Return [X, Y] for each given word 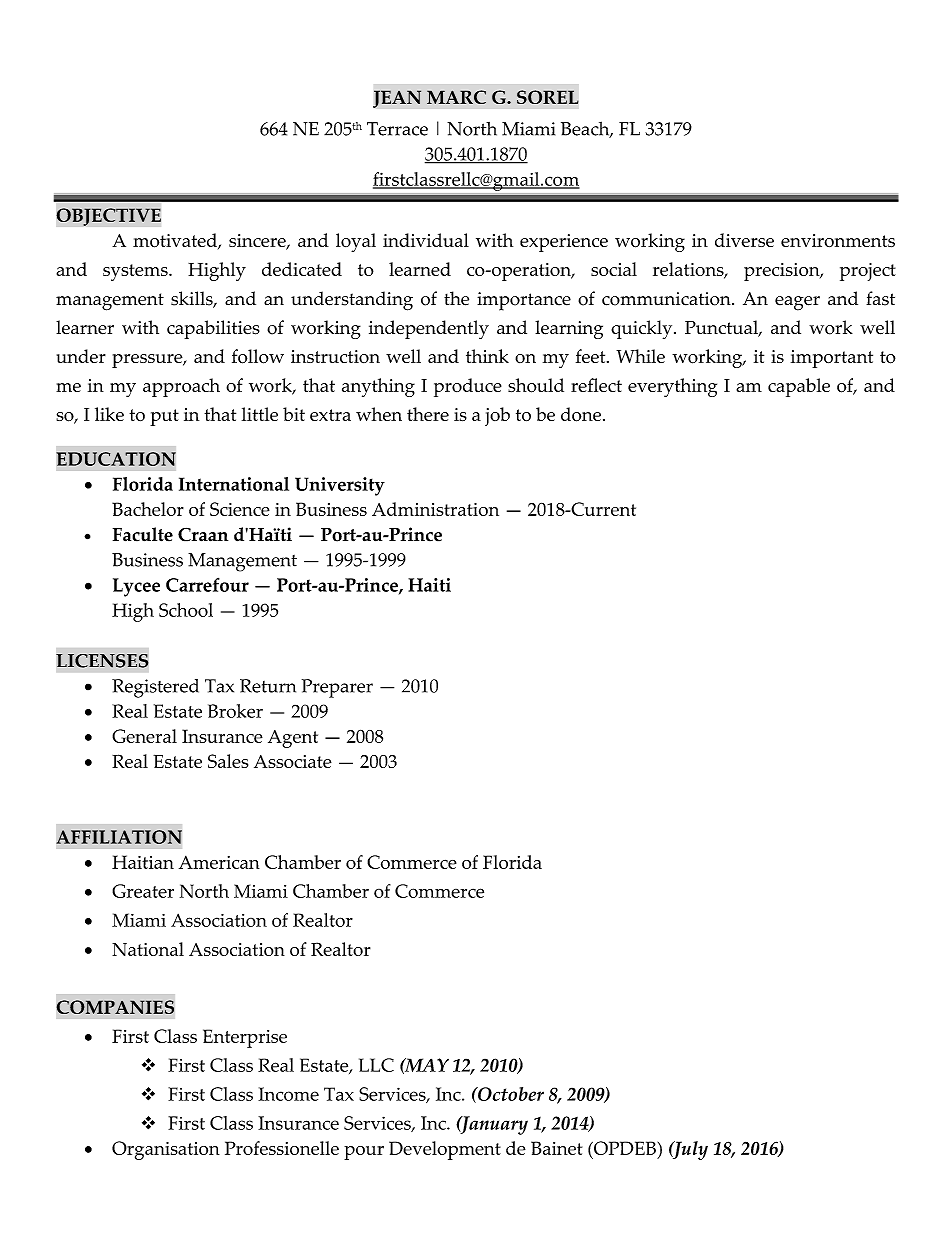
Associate [293, 761]
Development [445, 1150]
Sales [228, 761]
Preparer [337, 688]
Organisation [166, 1150]
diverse [744, 240]
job [497, 416]
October [510, 1094]
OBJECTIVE [108, 217]
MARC [456, 97]
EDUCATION [116, 459]
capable [799, 387]
